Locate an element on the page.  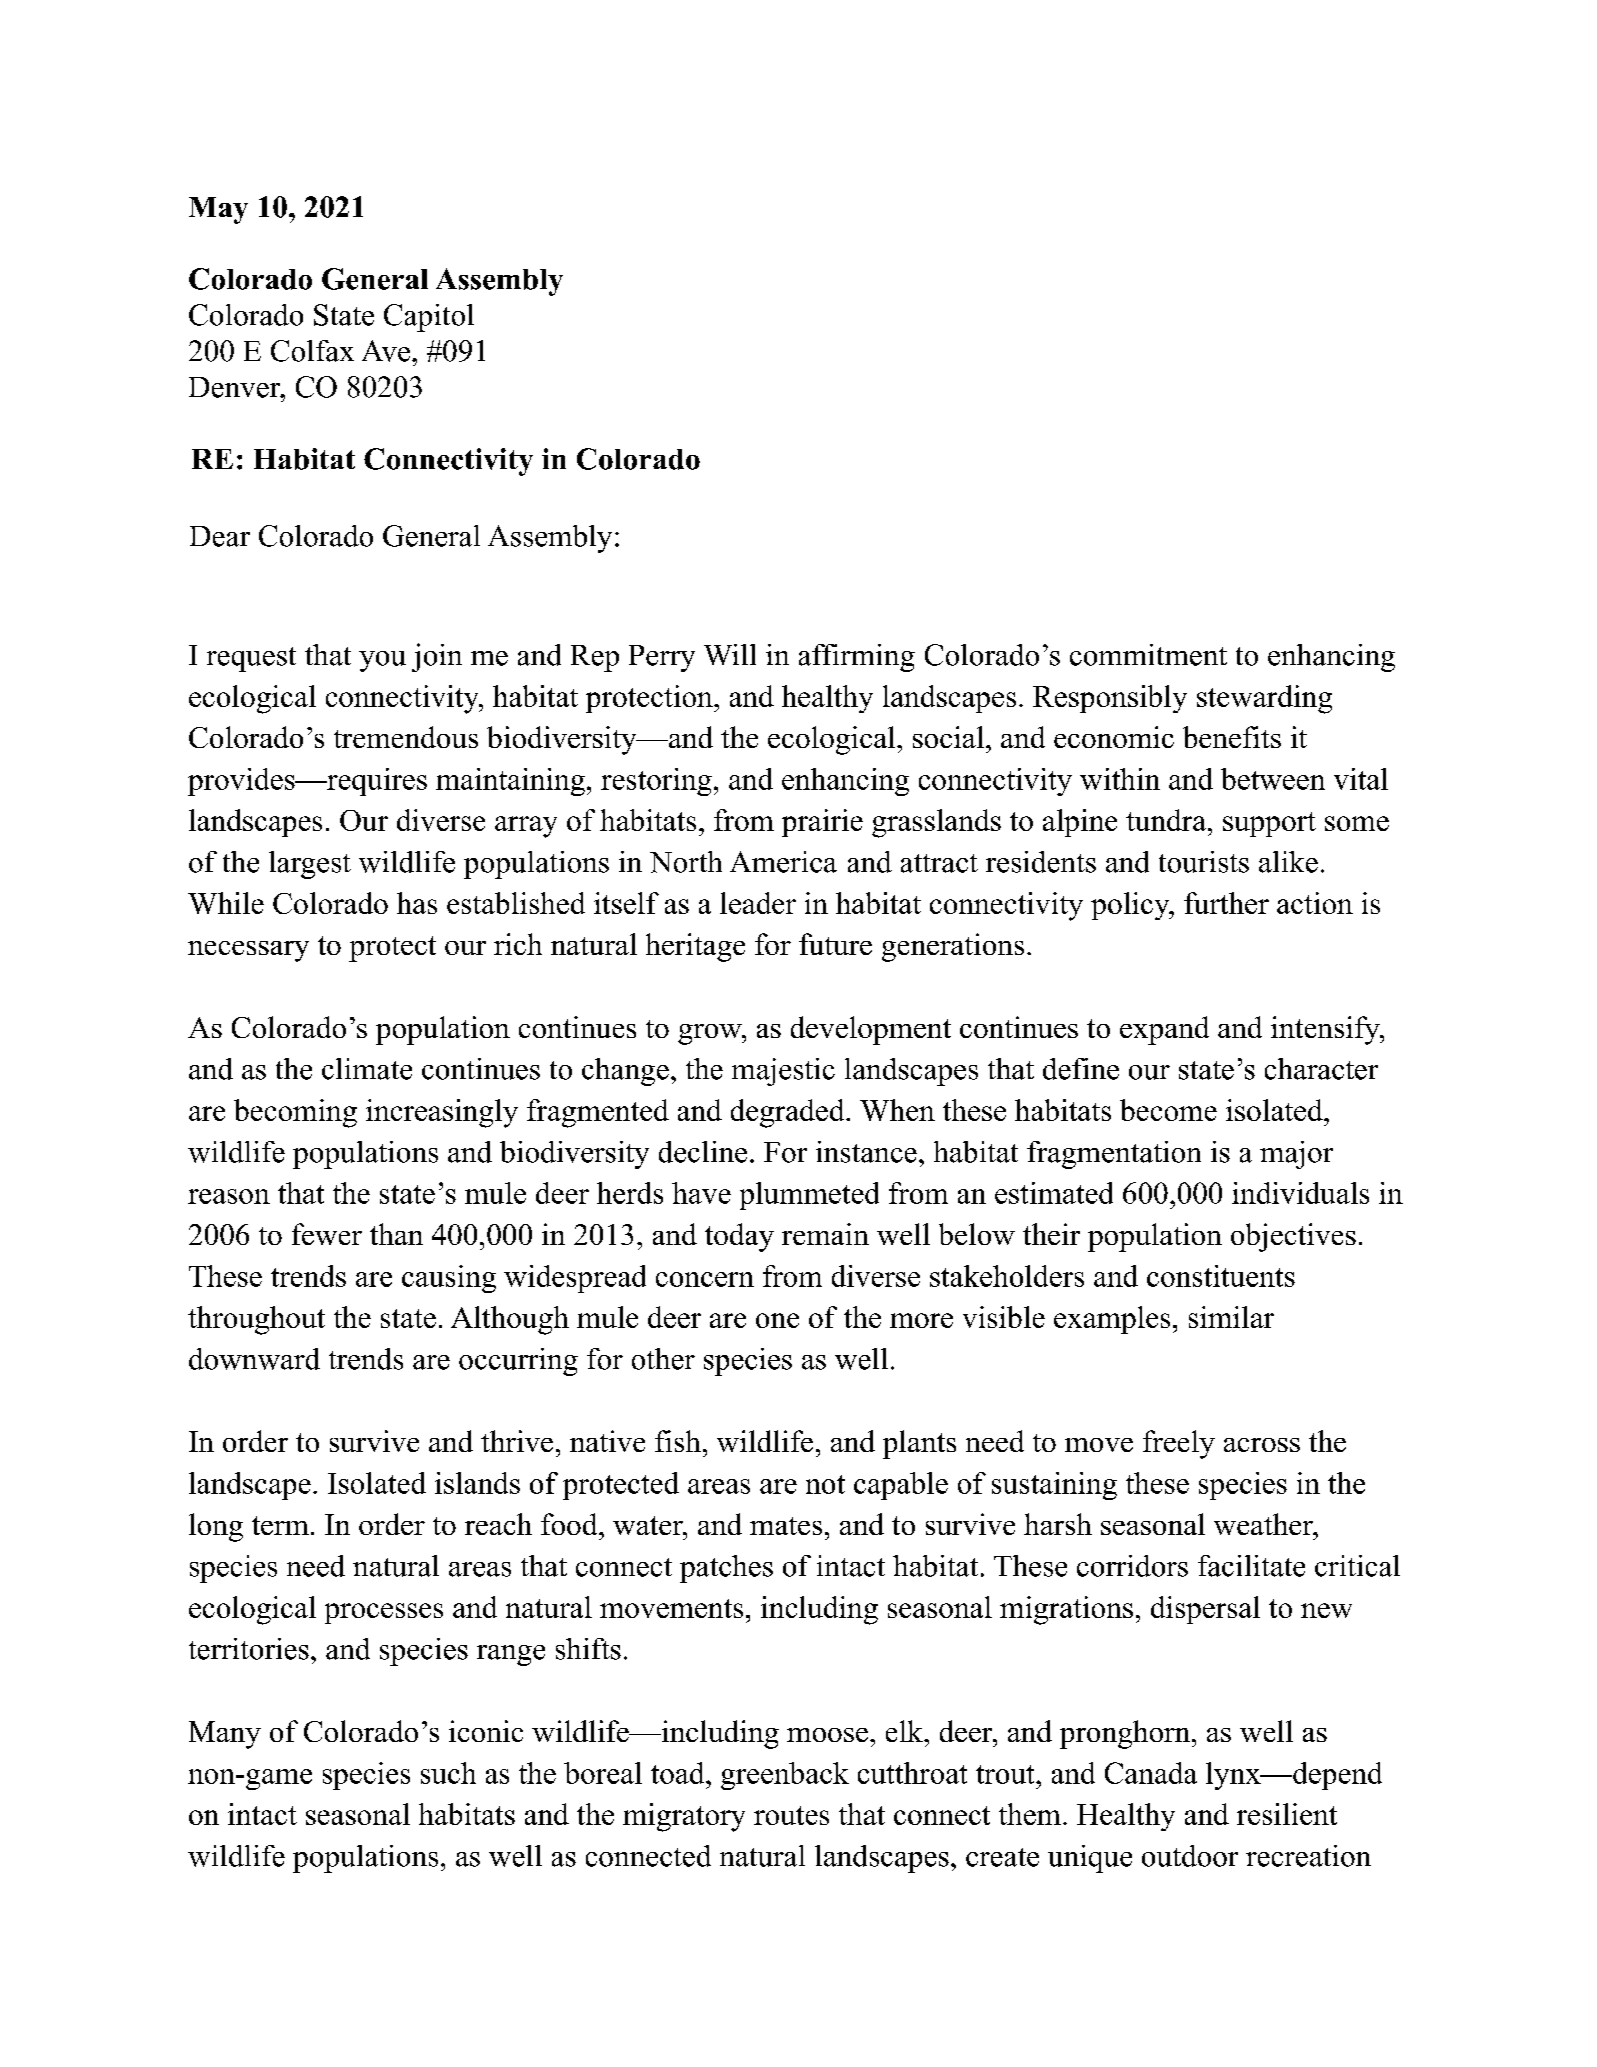
routes is located at coordinates (791, 1815).
